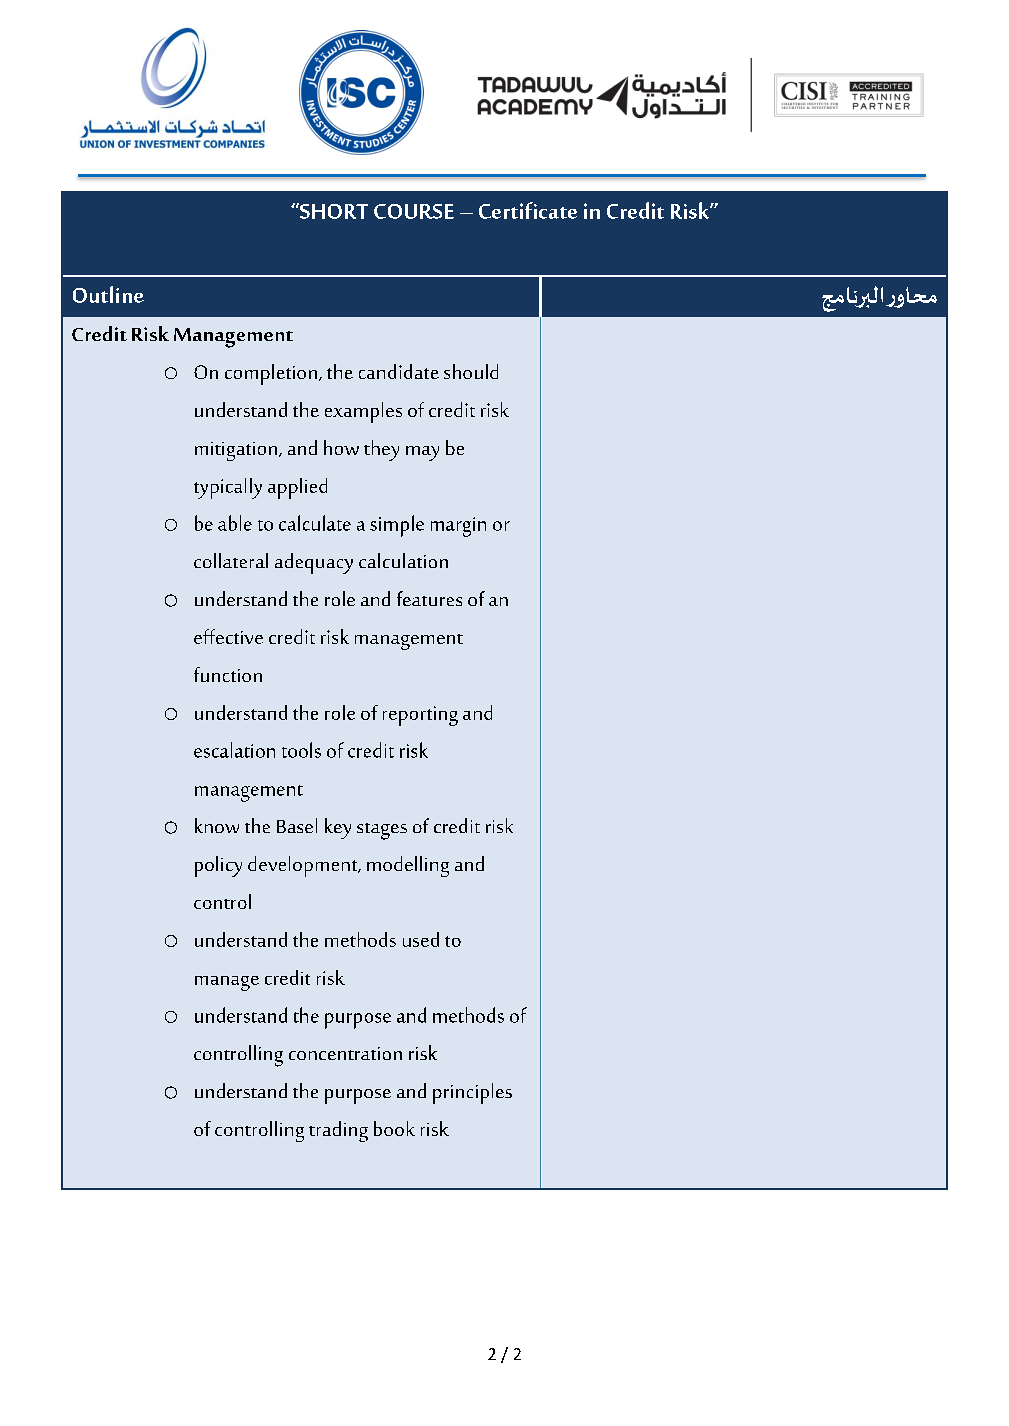  What do you see at coordinates (420, 716) in the page?
I see `reporting` at bounding box center [420, 716].
